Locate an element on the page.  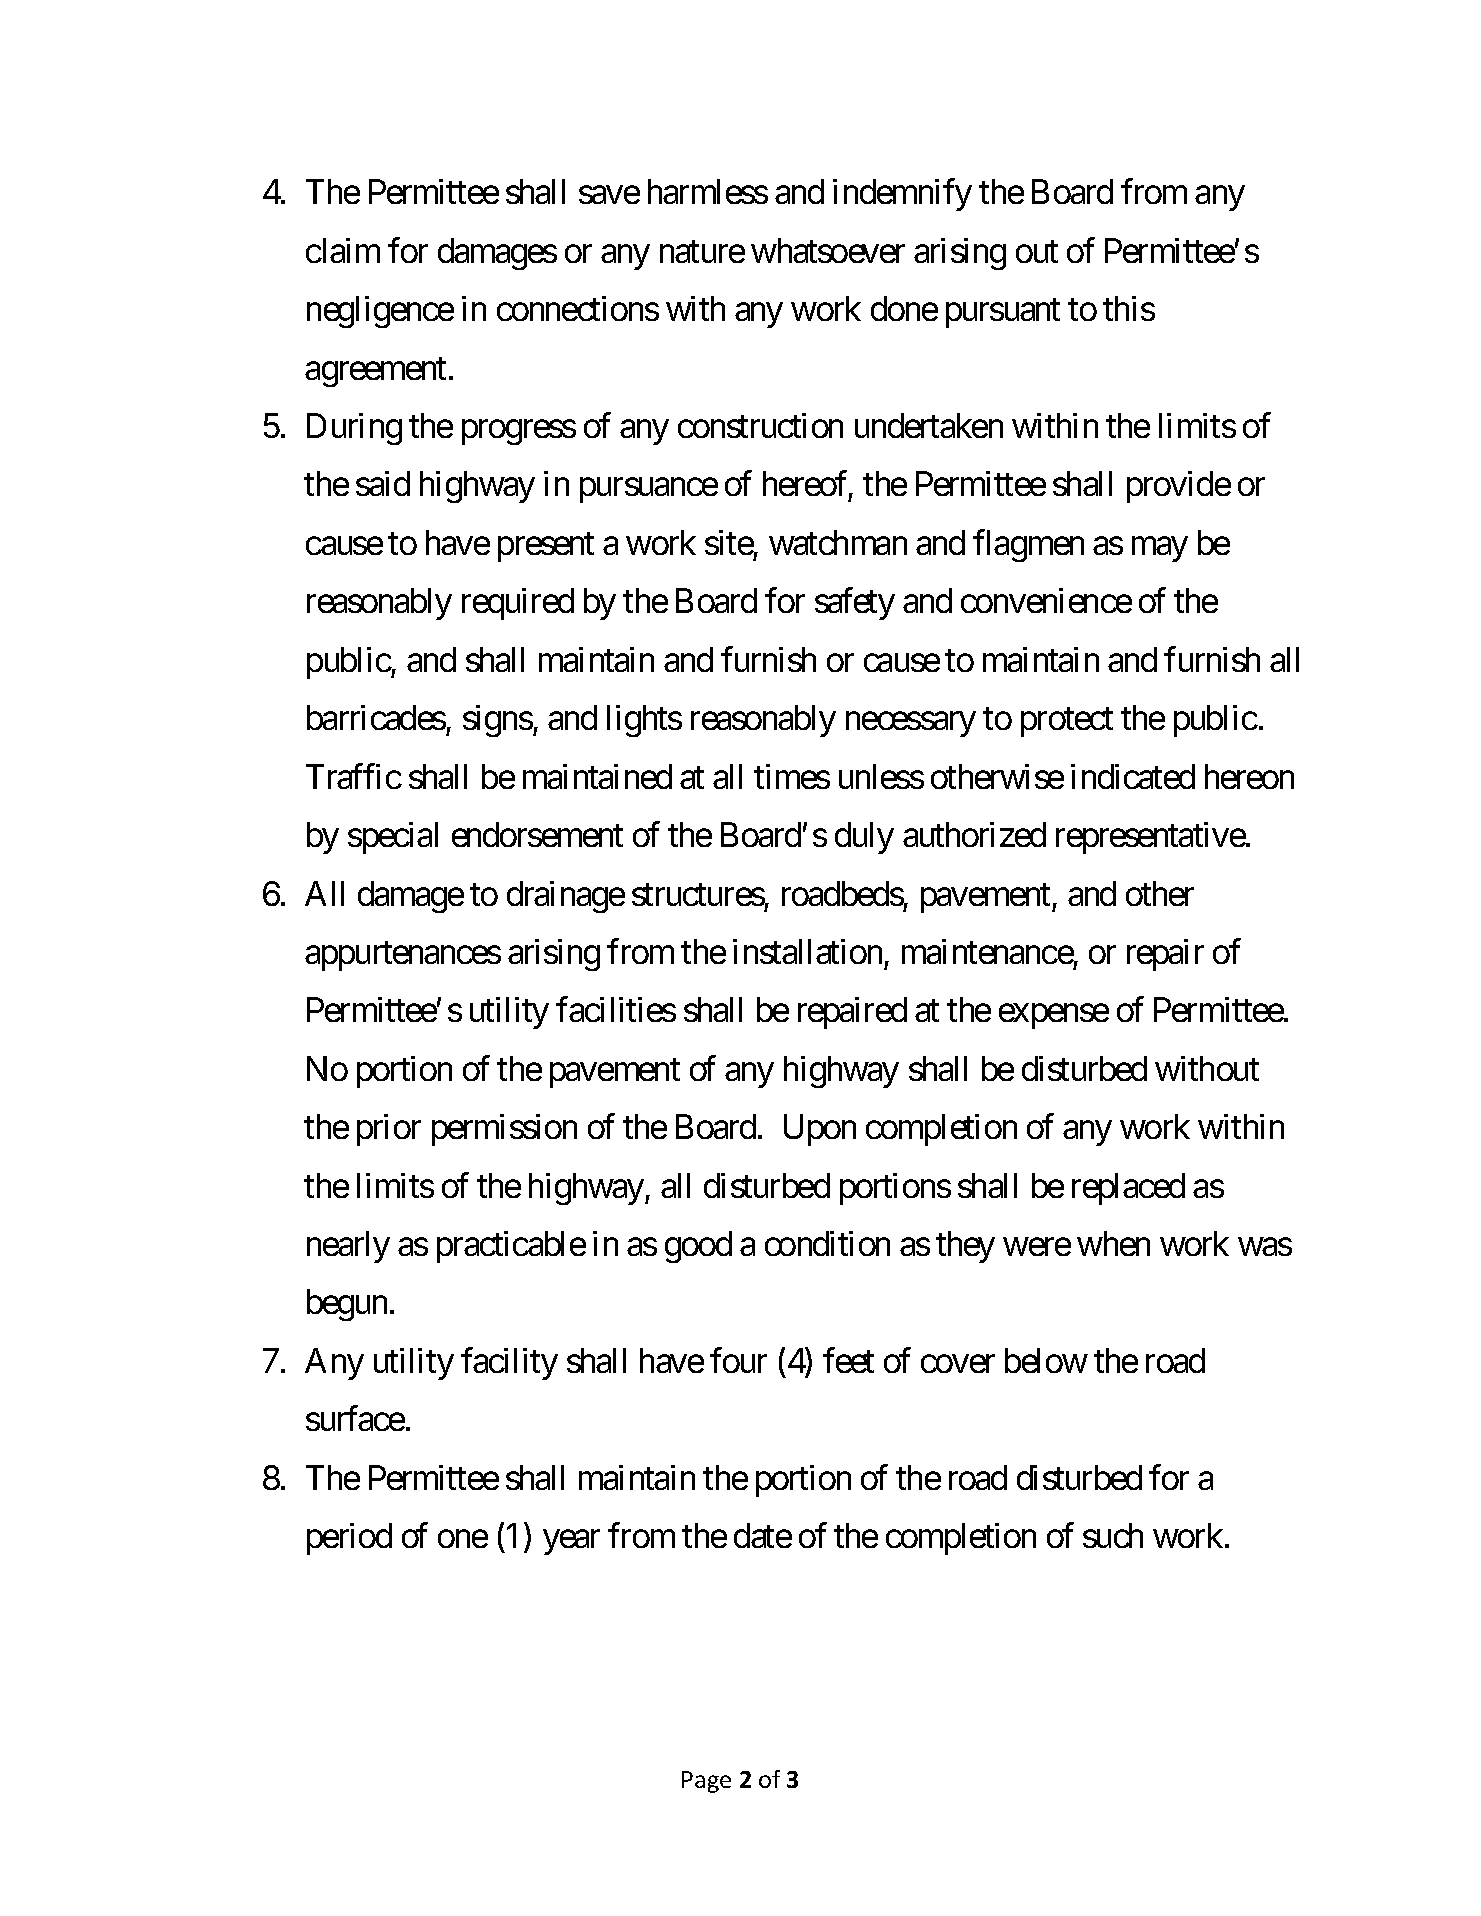
permission is located at coordinates (504, 1130).
